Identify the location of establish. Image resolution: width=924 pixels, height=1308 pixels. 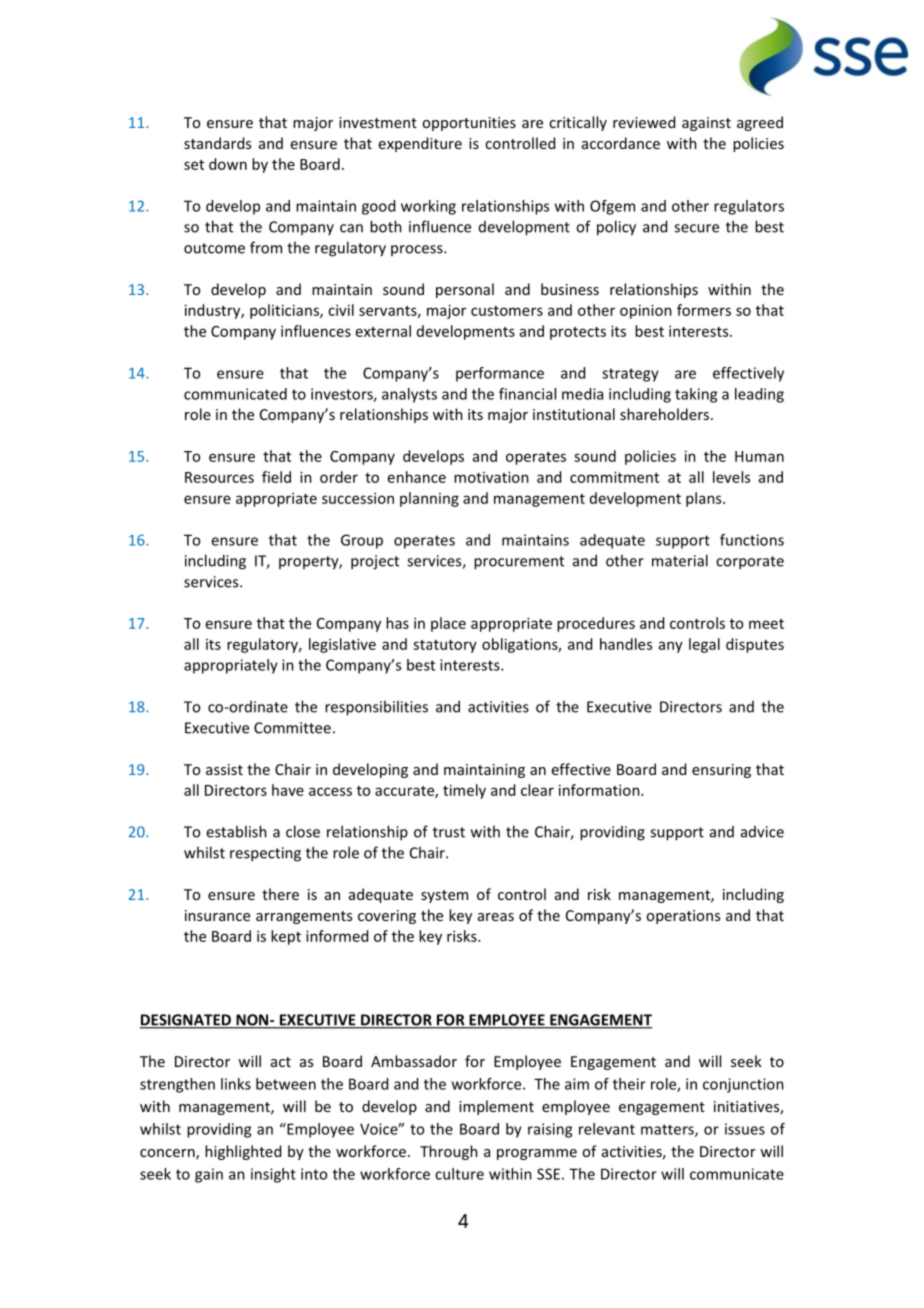
(236, 831).
